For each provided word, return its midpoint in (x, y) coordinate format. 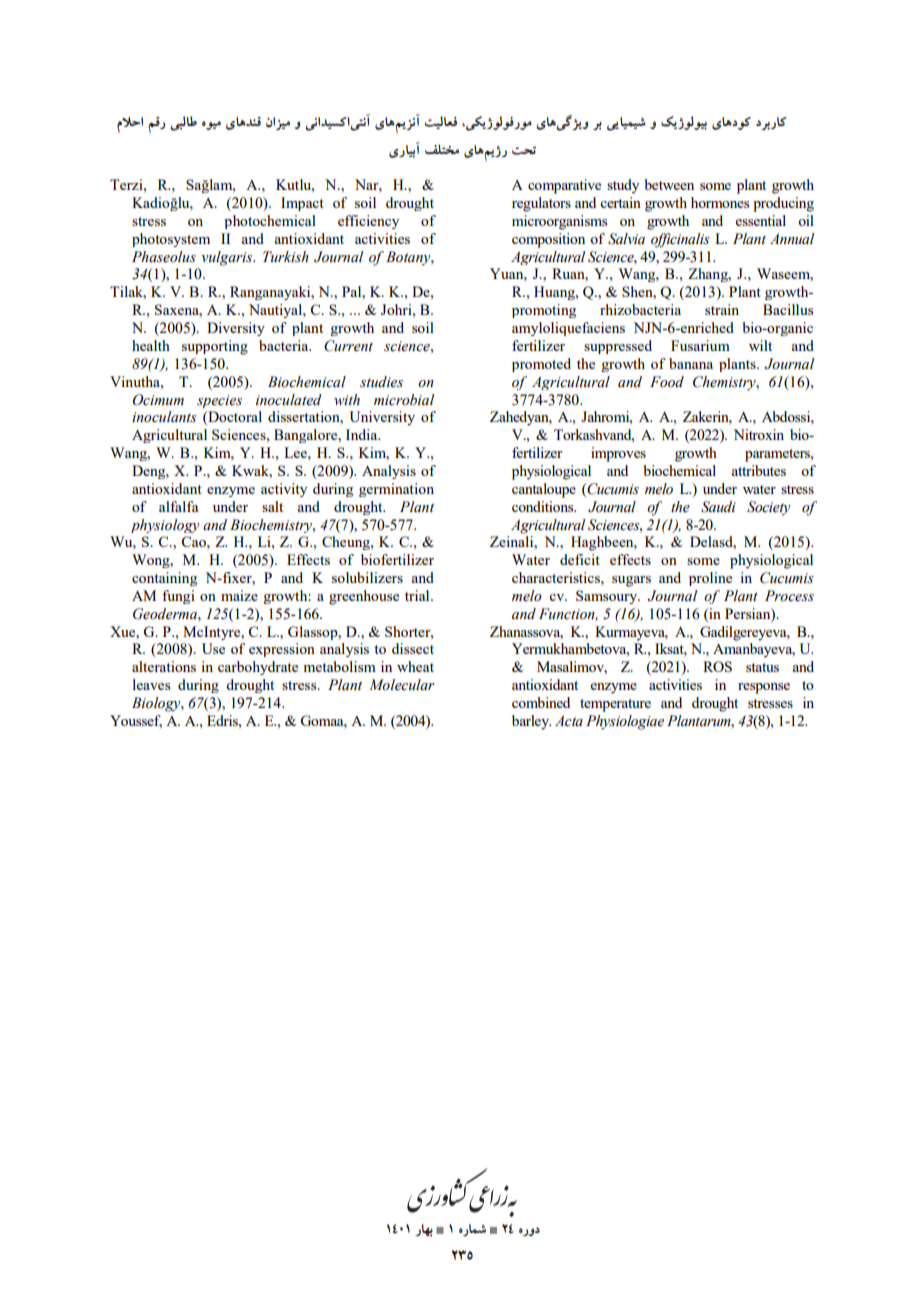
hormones (720, 202)
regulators (541, 204)
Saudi (718, 507)
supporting (215, 347)
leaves (151, 684)
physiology (165, 526)
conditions (544, 506)
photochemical (270, 222)
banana (691, 363)
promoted (541, 365)
